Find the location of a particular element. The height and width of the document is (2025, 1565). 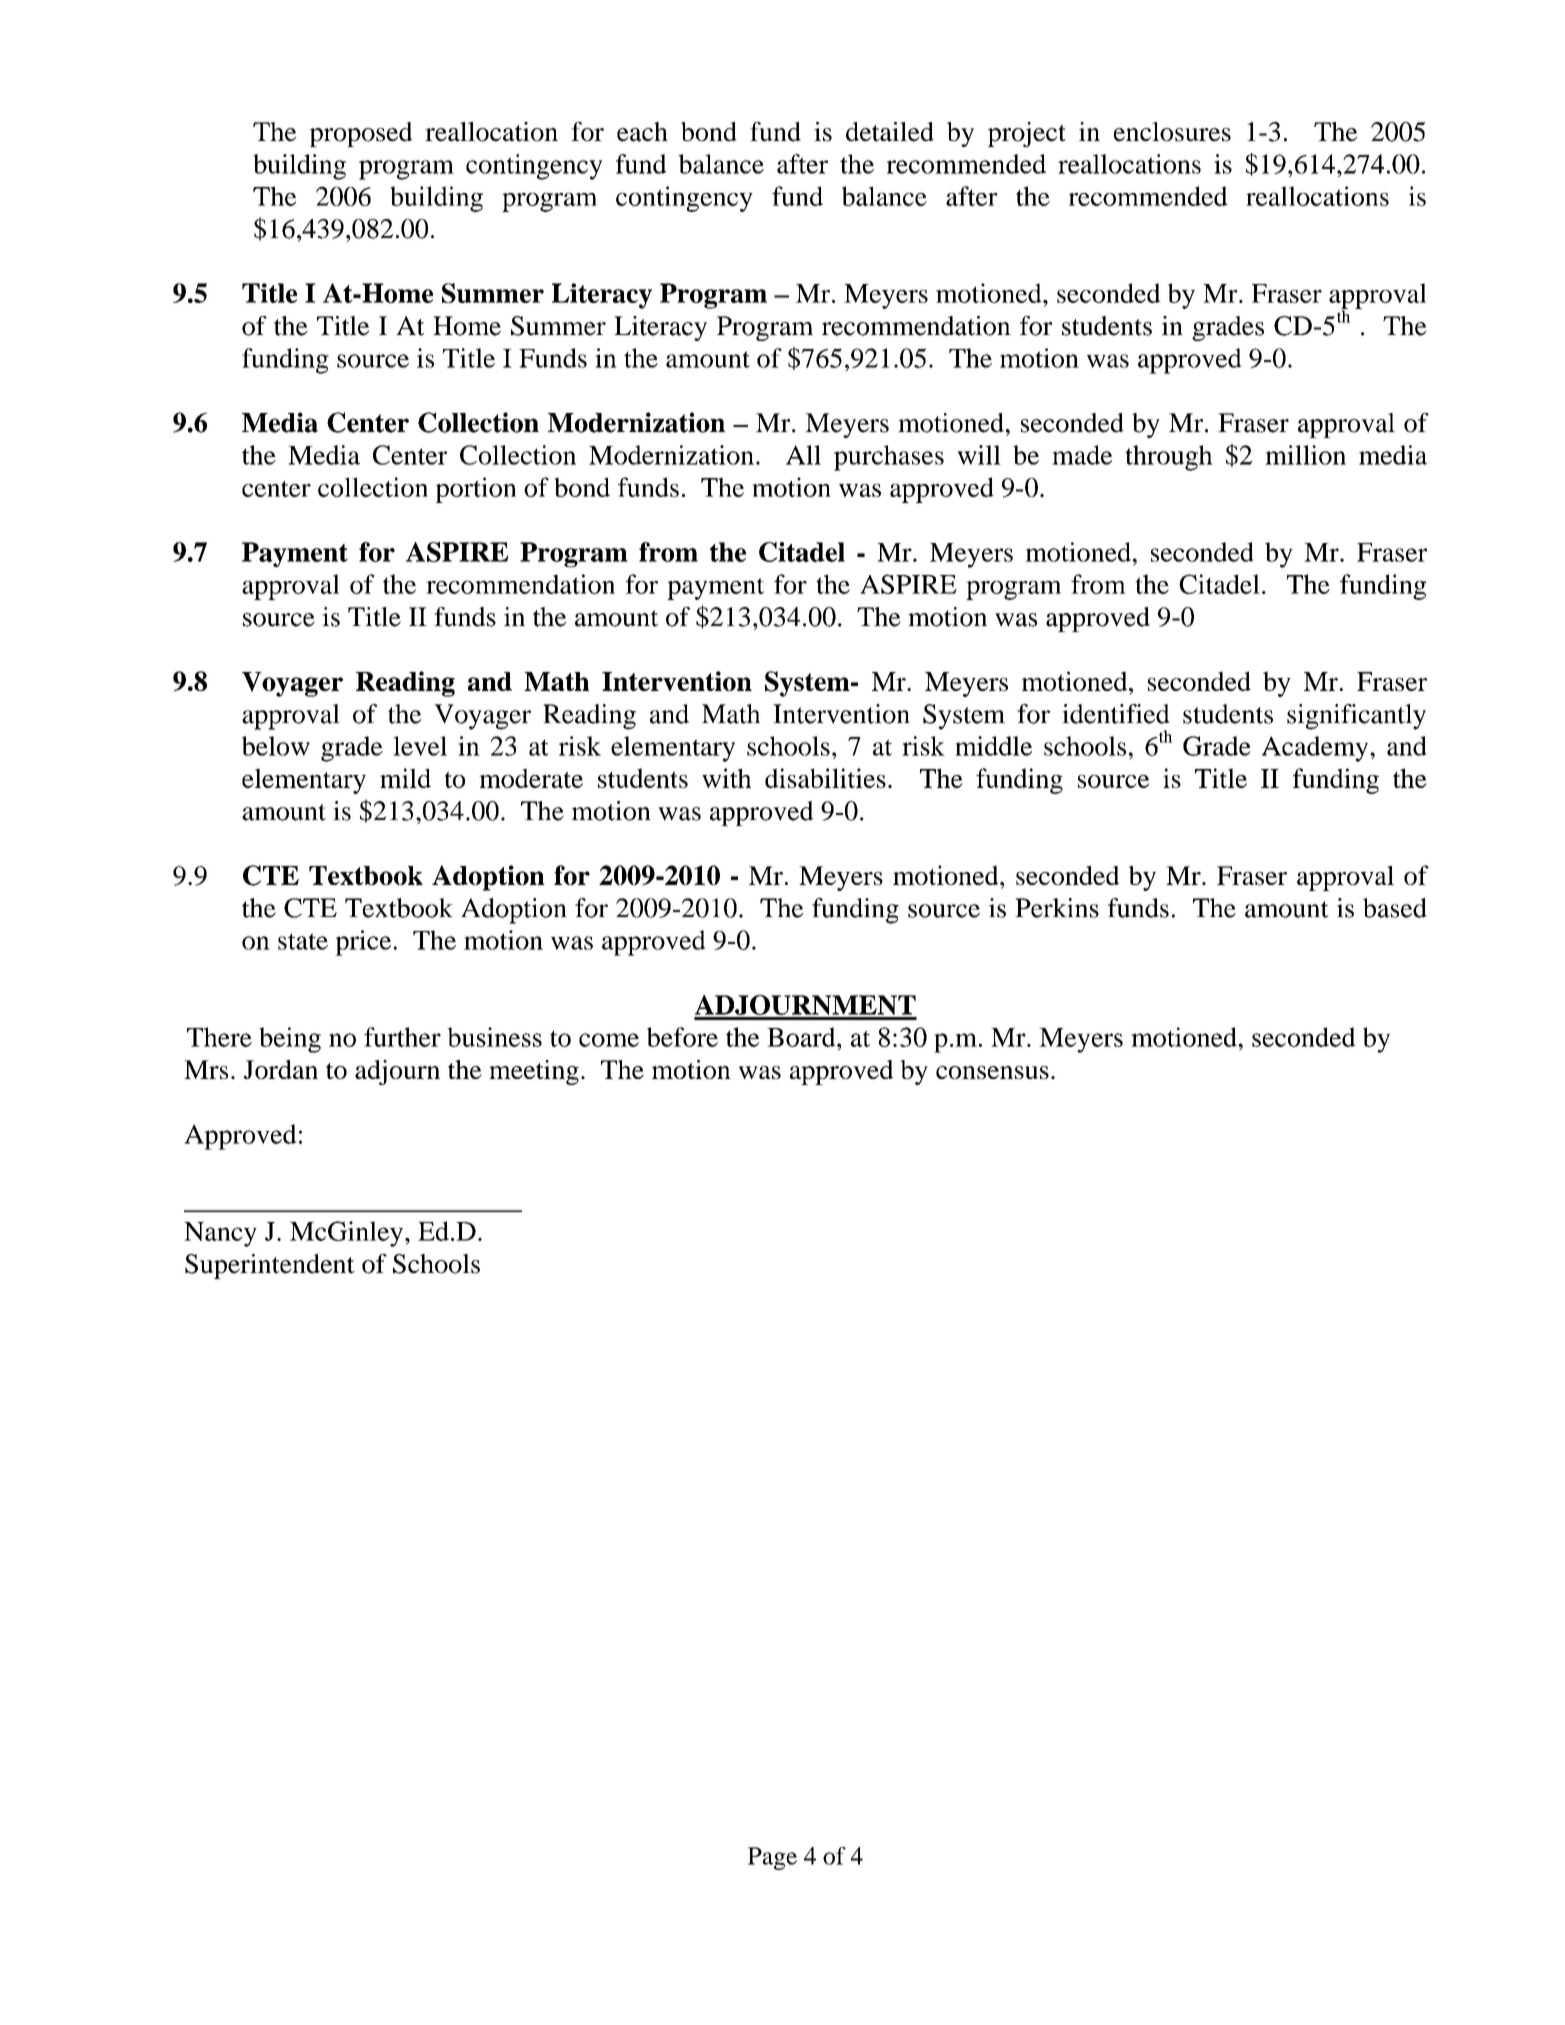

million is located at coordinates (1305, 455).
